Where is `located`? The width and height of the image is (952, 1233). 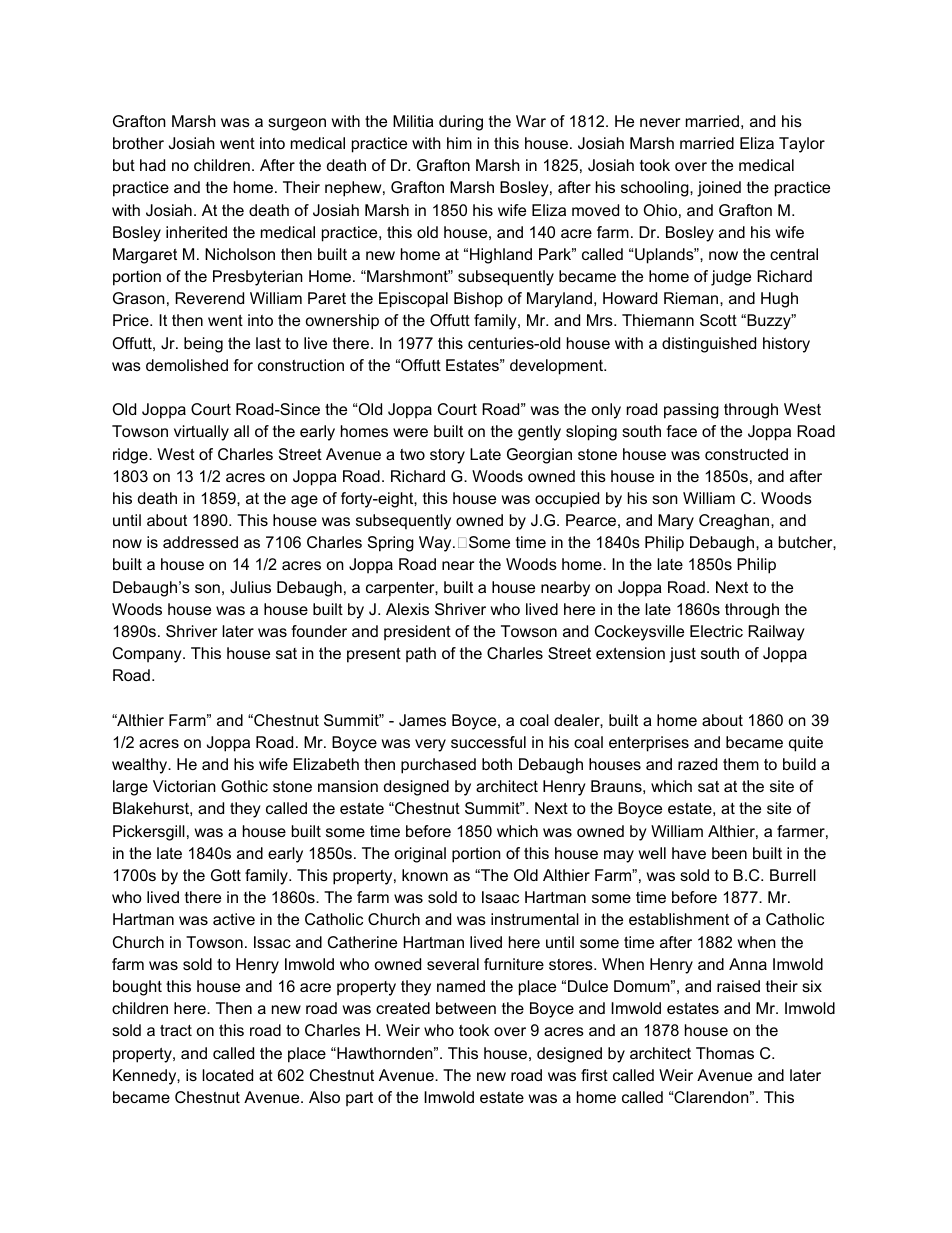 located is located at coordinates (227, 1075).
